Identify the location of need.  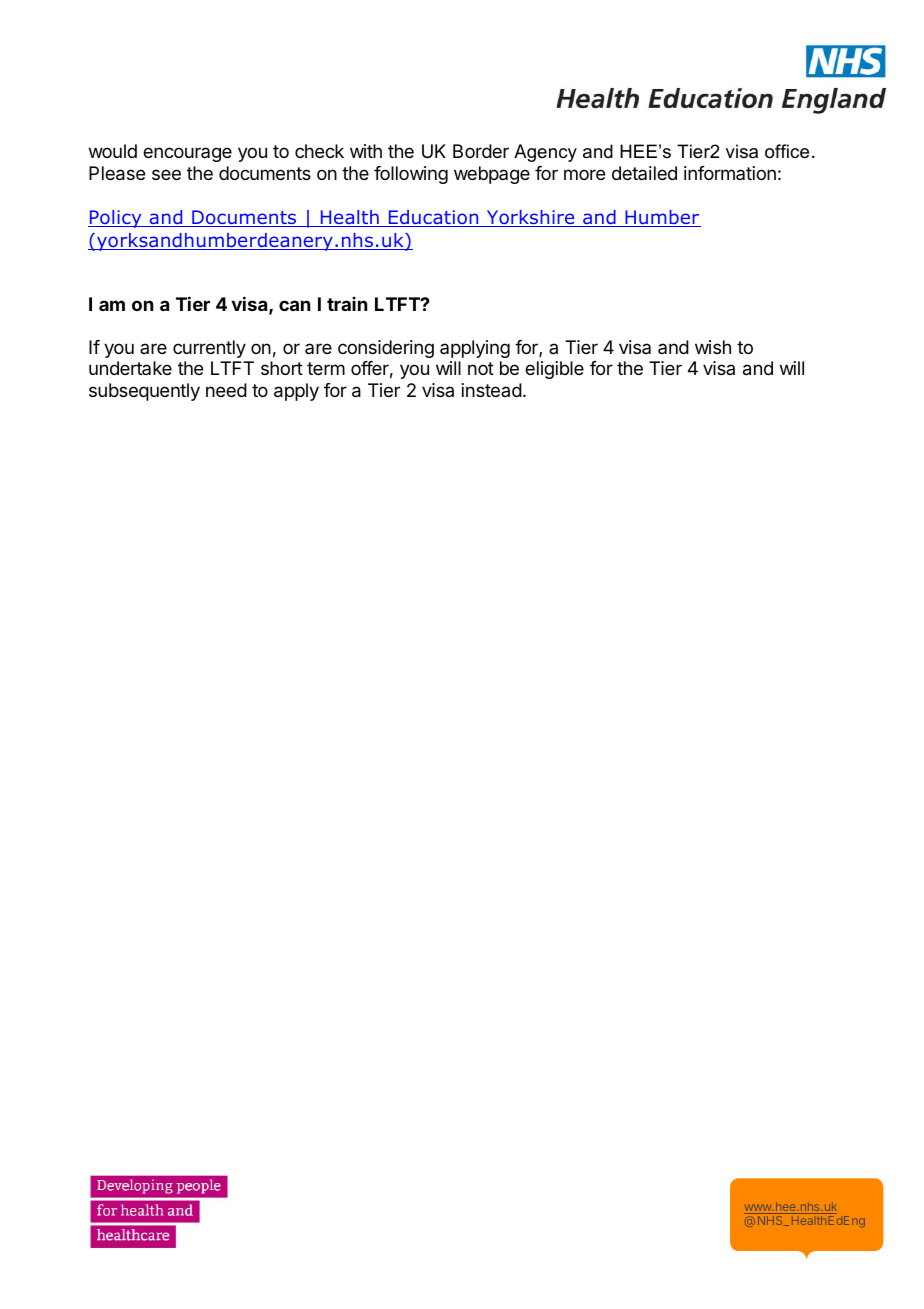
(226, 390).
